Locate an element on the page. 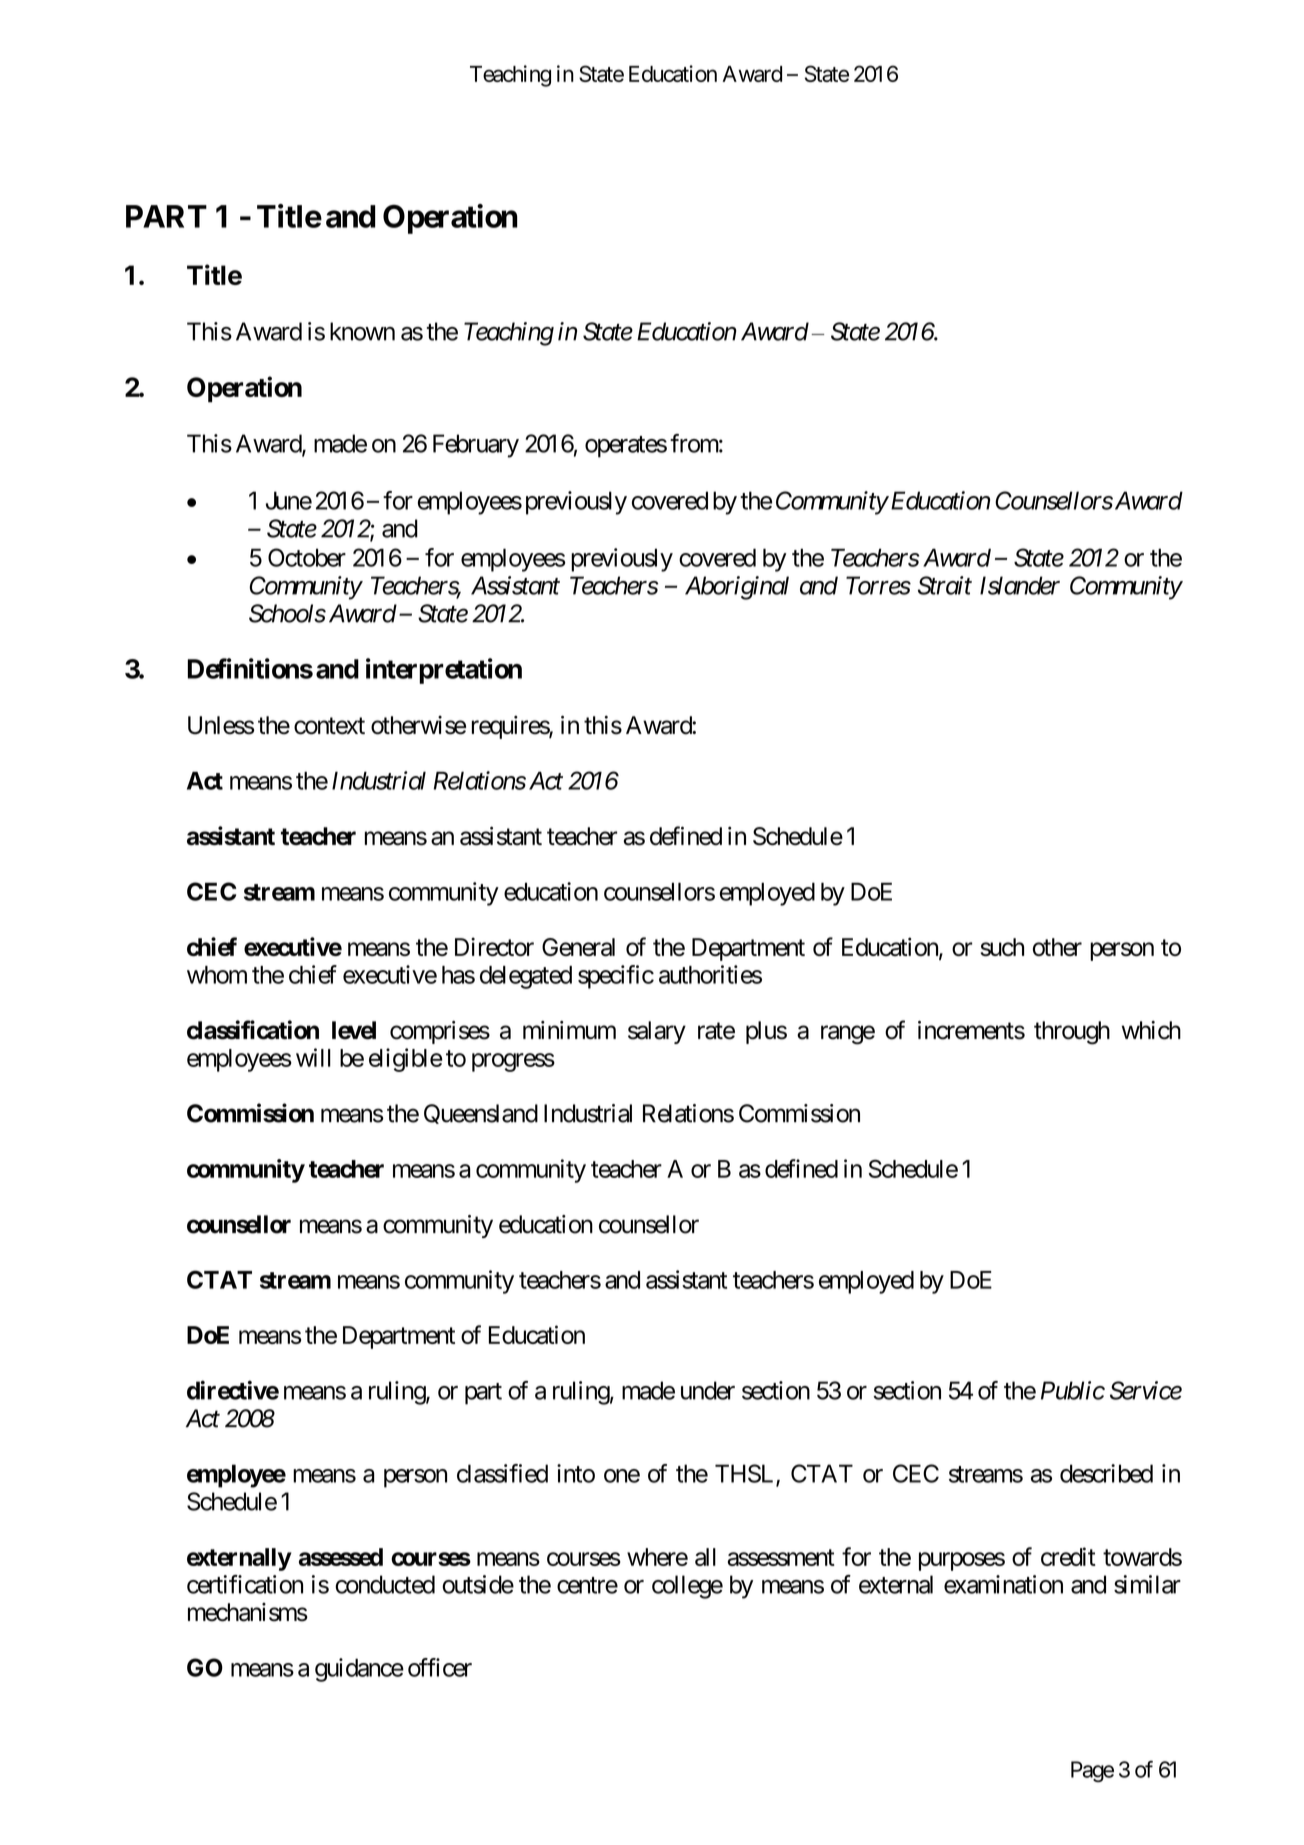 Image resolution: width=1304 pixels, height=1845 pixels. conducted is located at coordinates (385, 1584).
